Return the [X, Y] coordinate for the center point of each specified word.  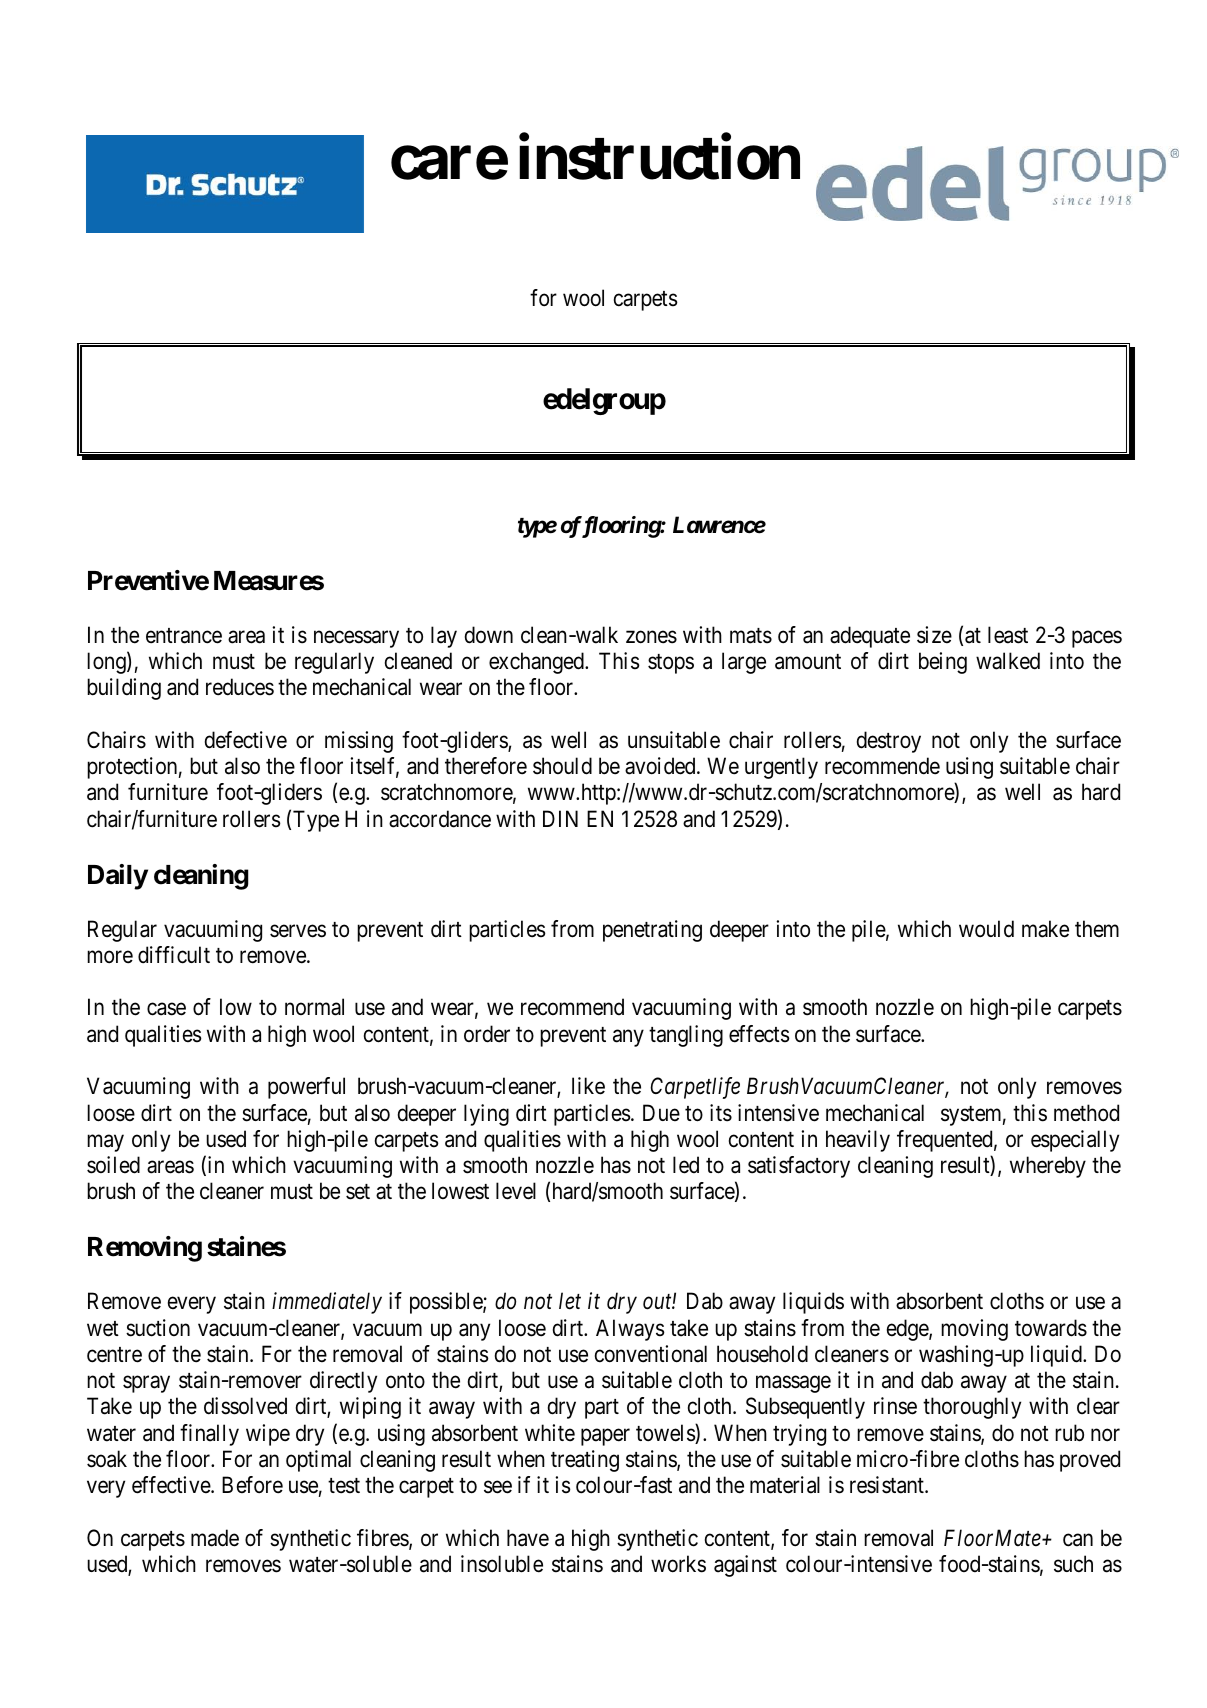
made [215, 1538]
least [1008, 635]
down [489, 635]
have [528, 1538]
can [1078, 1540]
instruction [659, 157]
